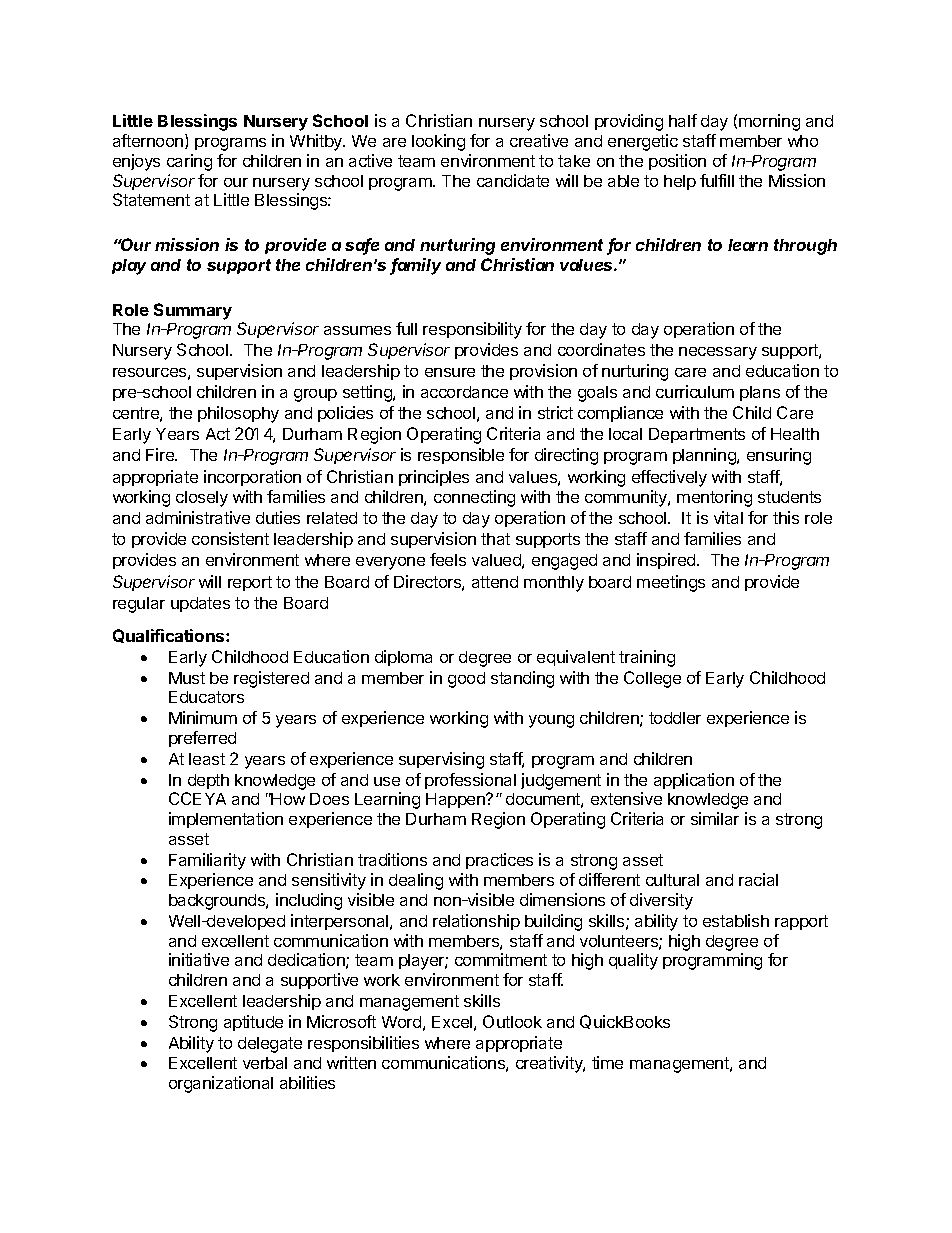 The image size is (952, 1233). Describe the element at coordinates (717, 180) in the document. I see `fulfill` at that location.
